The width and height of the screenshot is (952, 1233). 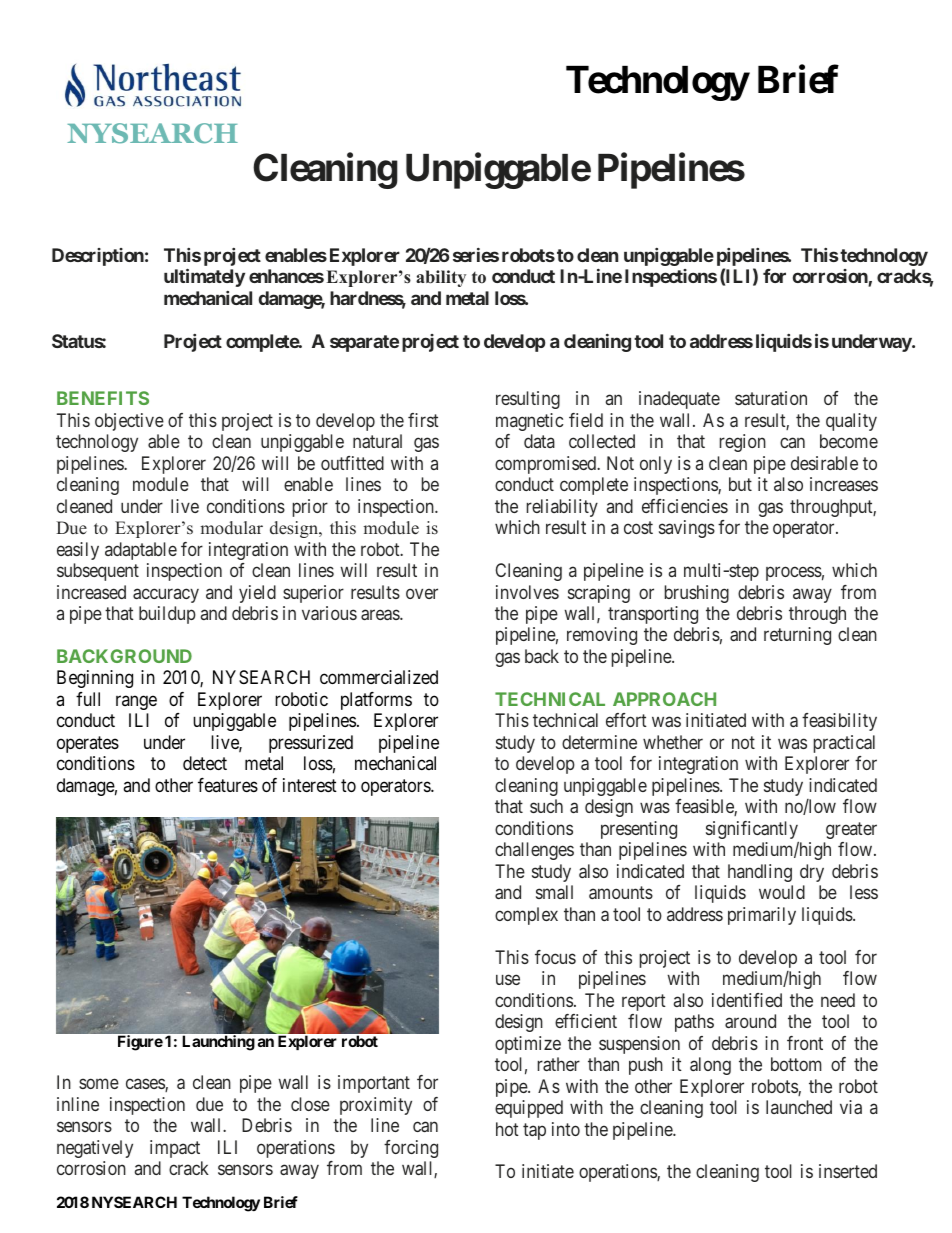 I want to click on compromised, so click(x=547, y=465).
